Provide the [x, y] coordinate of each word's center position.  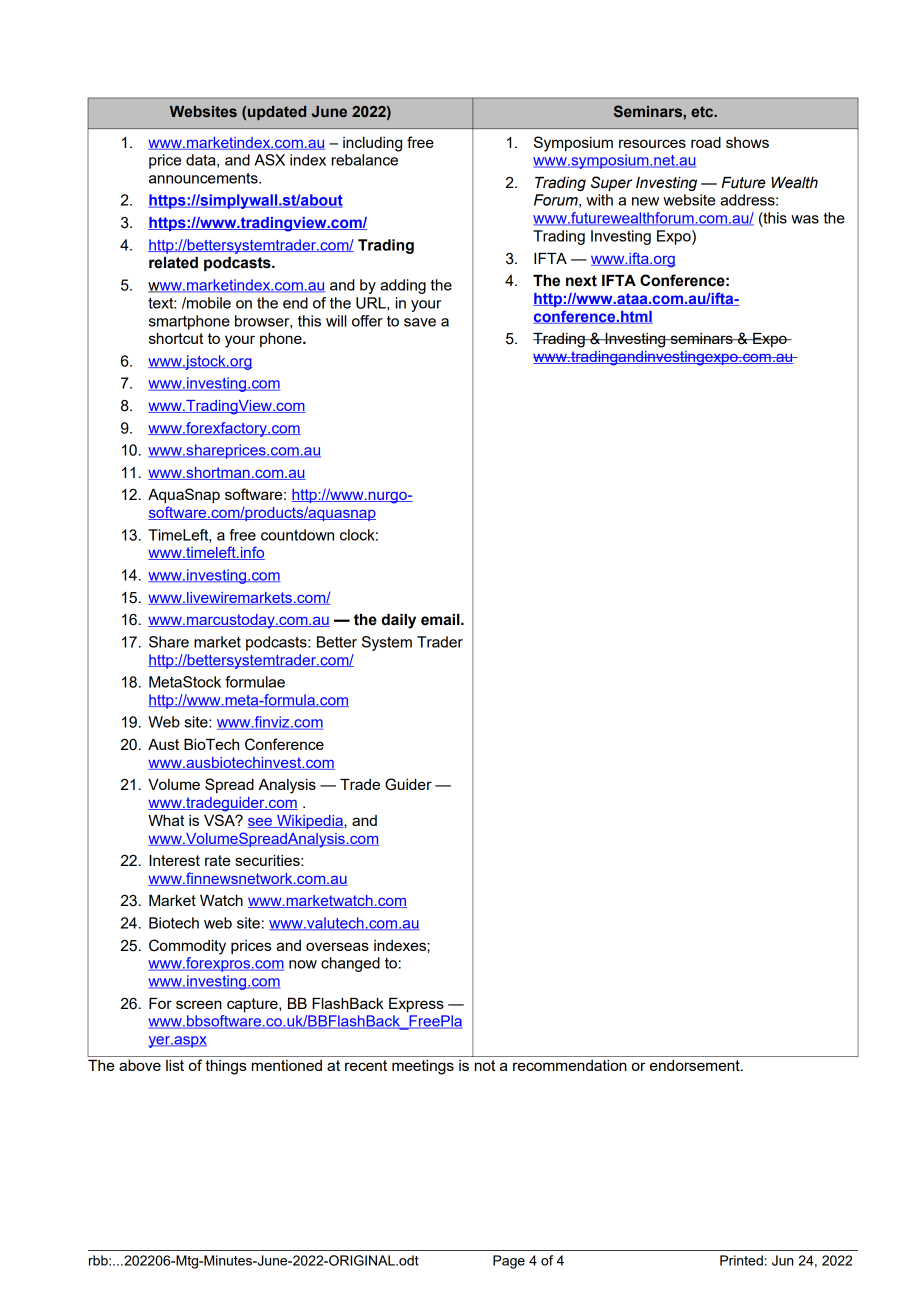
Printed [741, 1260]
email [441, 620]
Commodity [187, 947]
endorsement [696, 1065]
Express [416, 1005]
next [581, 281]
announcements [204, 178]
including [372, 144]
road [706, 142]
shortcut [176, 338]
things [225, 1067]
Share [169, 642]
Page [509, 1262]
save [420, 322]
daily [398, 621]
